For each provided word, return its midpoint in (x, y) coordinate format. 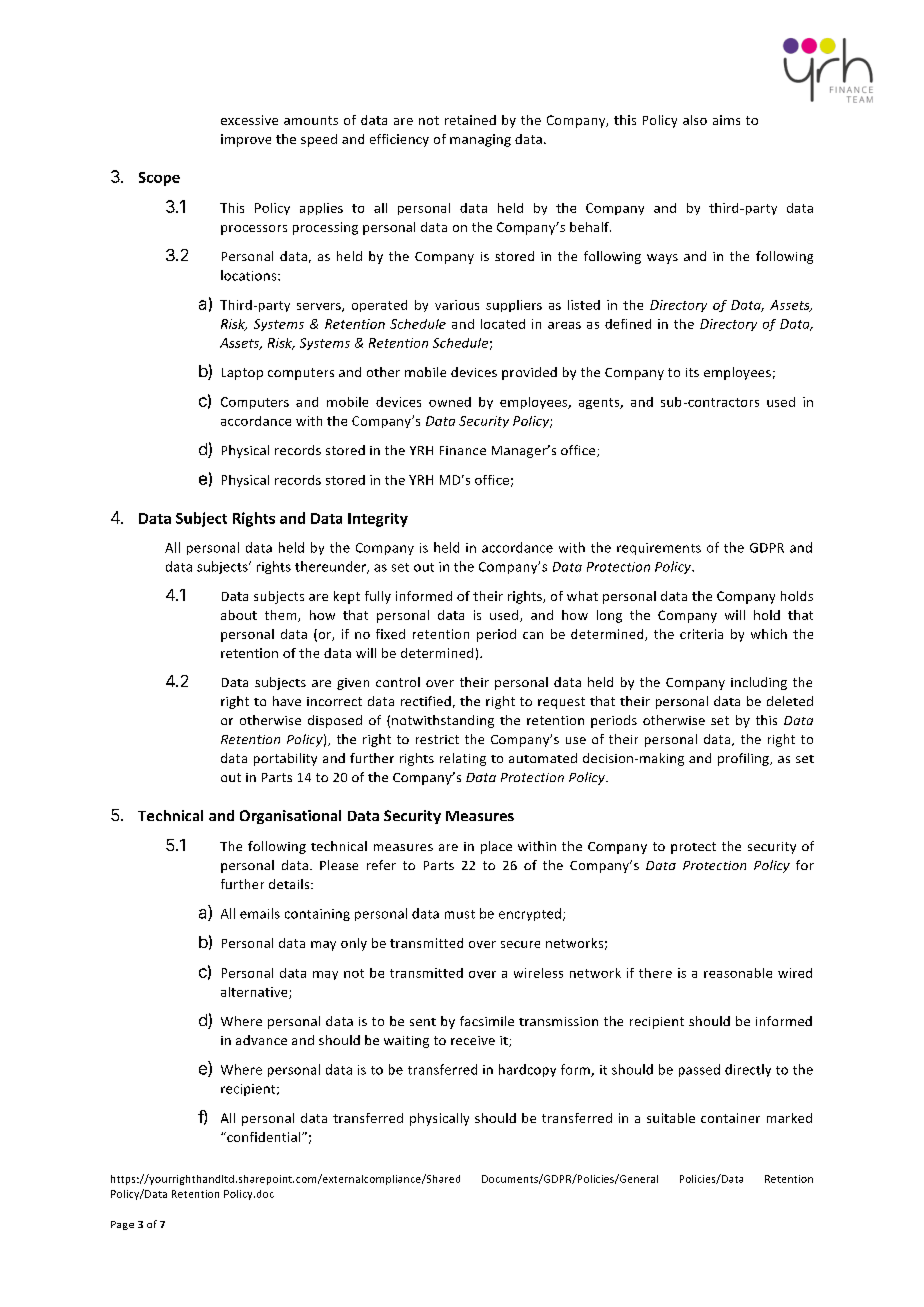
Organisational (290, 817)
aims (726, 120)
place (496, 847)
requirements (659, 549)
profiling (744, 759)
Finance (463, 450)
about (239, 615)
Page (122, 1225)
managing (480, 140)
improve (246, 140)
